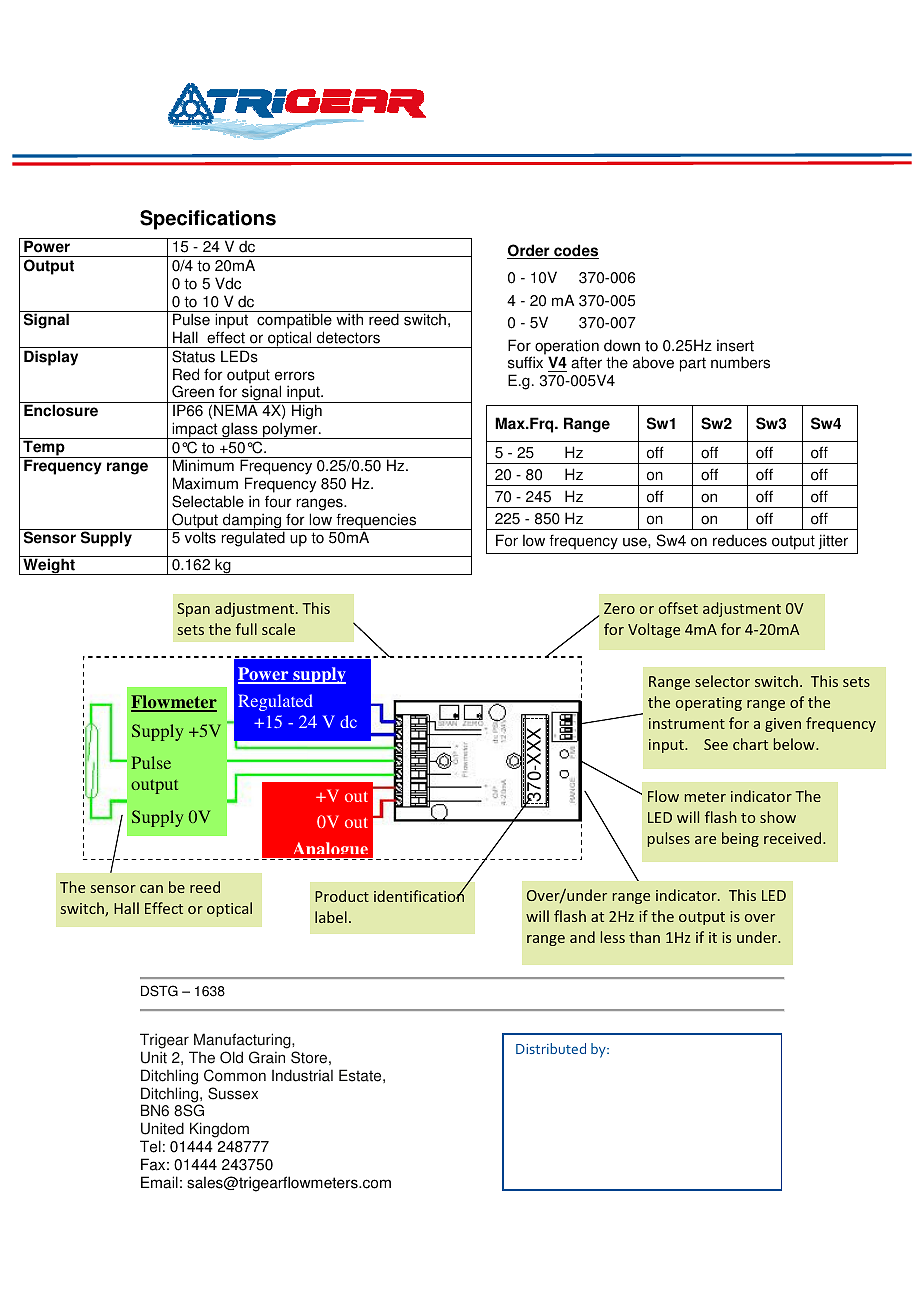 Image resolution: width=924 pixels, height=1308 pixels. I want to click on Order, so click(529, 251).
